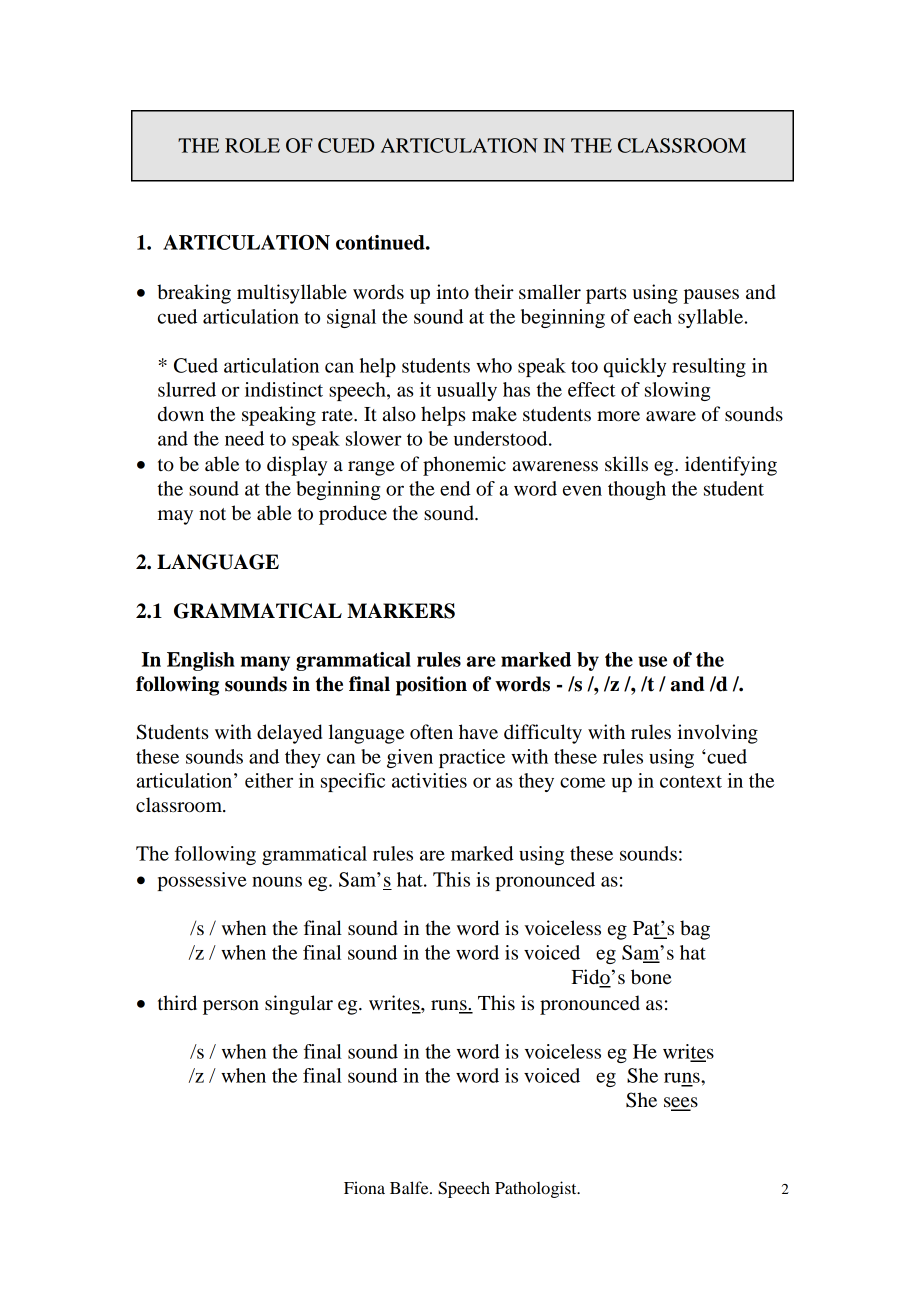  Describe the element at coordinates (252, 145) in the image. I see `ROLE` at that location.
